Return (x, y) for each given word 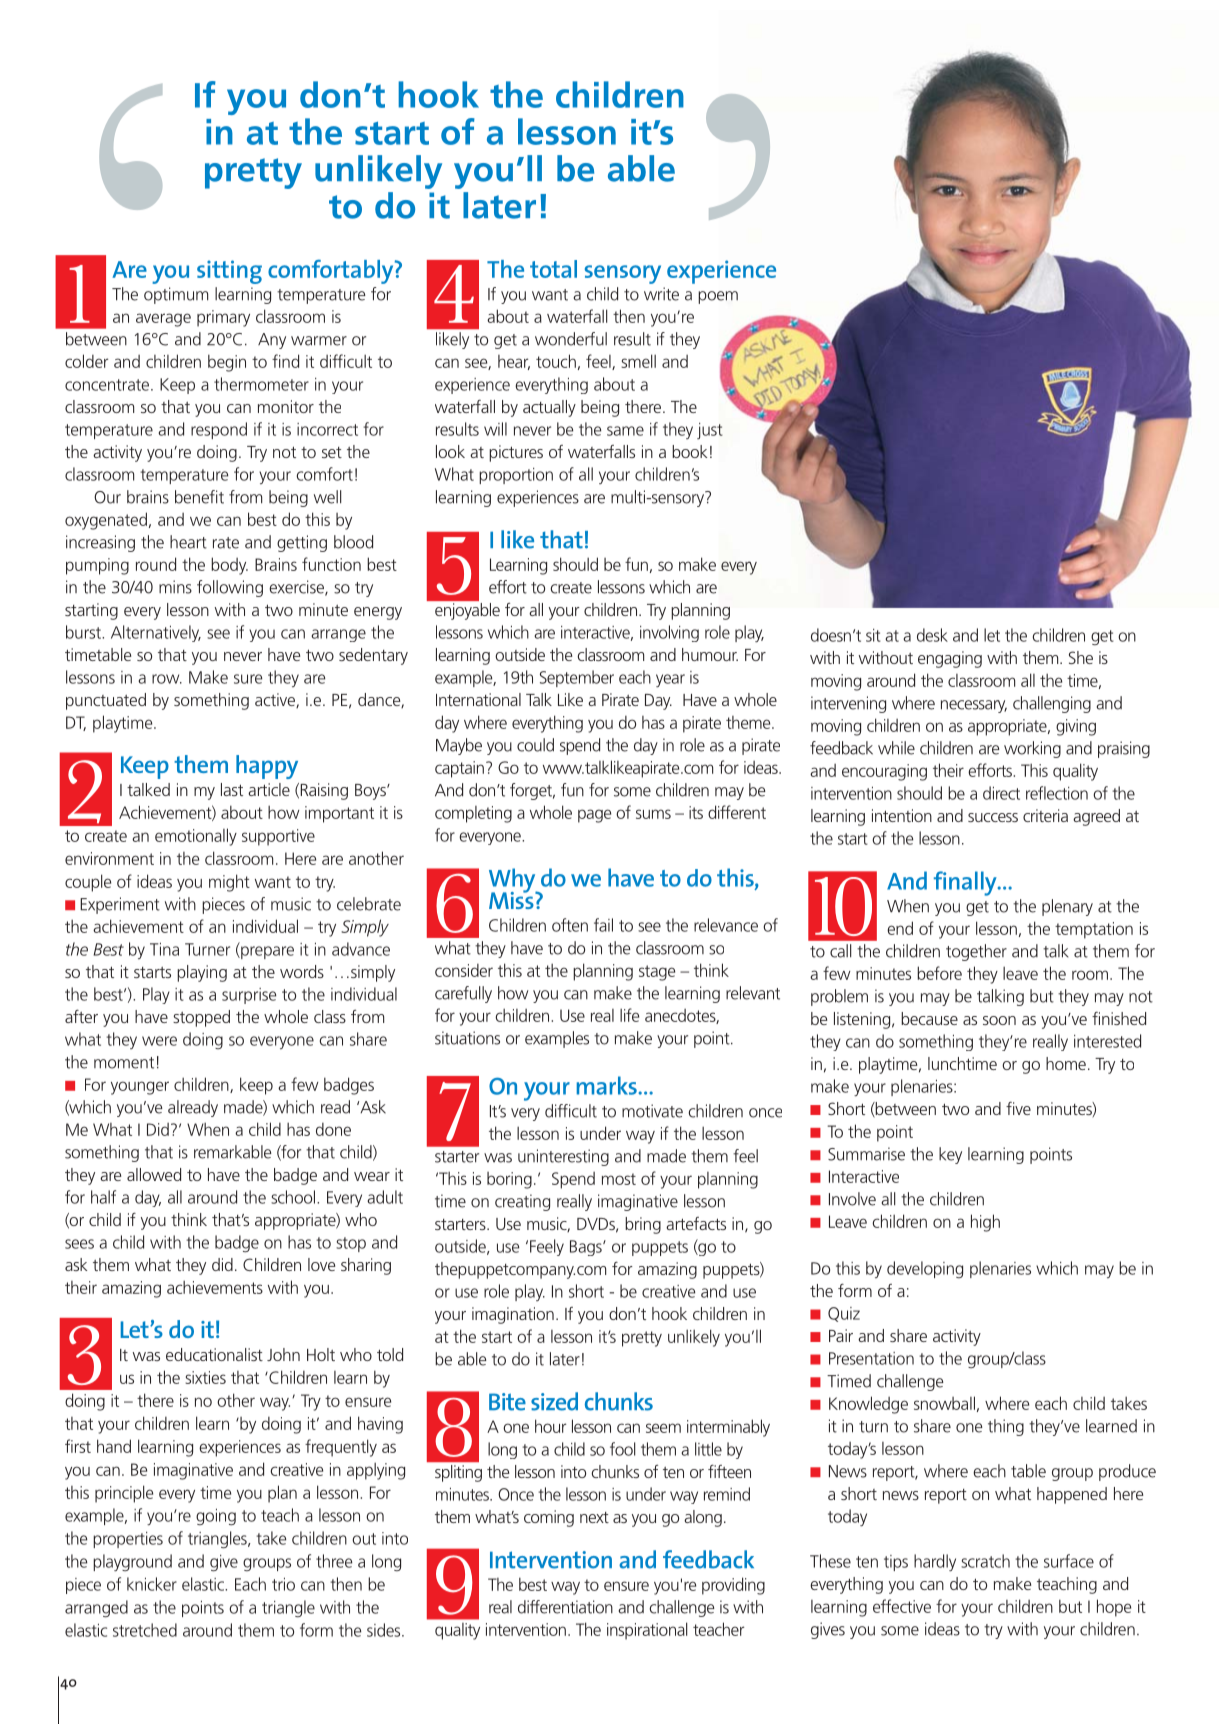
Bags (587, 1248)
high (985, 1223)
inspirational (647, 1631)
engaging (950, 659)
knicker (152, 1584)
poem (718, 297)
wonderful (571, 339)
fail (603, 925)
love (321, 1264)
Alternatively (156, 633)
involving (669, 633)
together (976, 952)
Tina (164, 949)
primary (223, 318)
